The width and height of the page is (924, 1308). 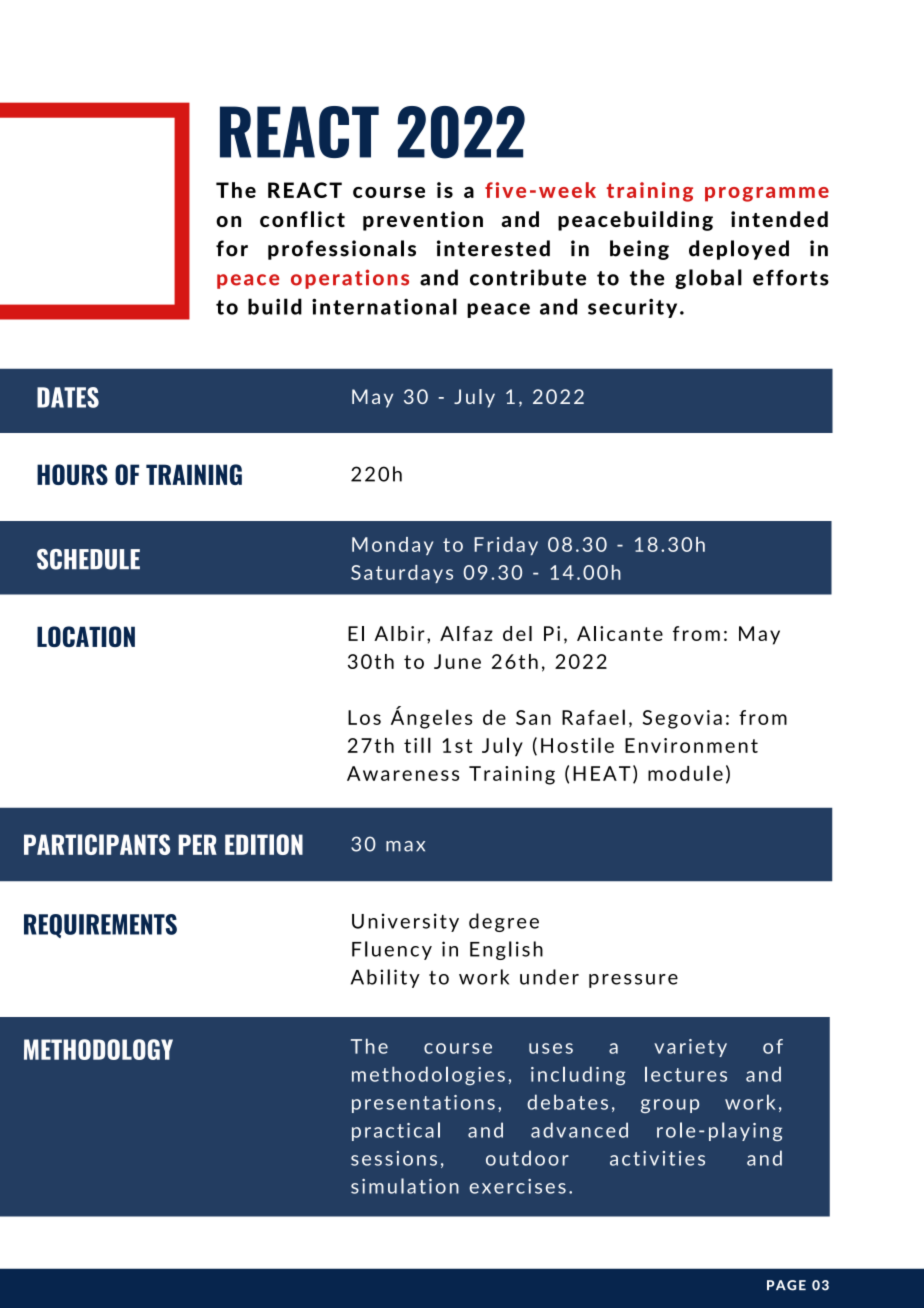 I want to click on Environment, so click(x=691, y=745).
